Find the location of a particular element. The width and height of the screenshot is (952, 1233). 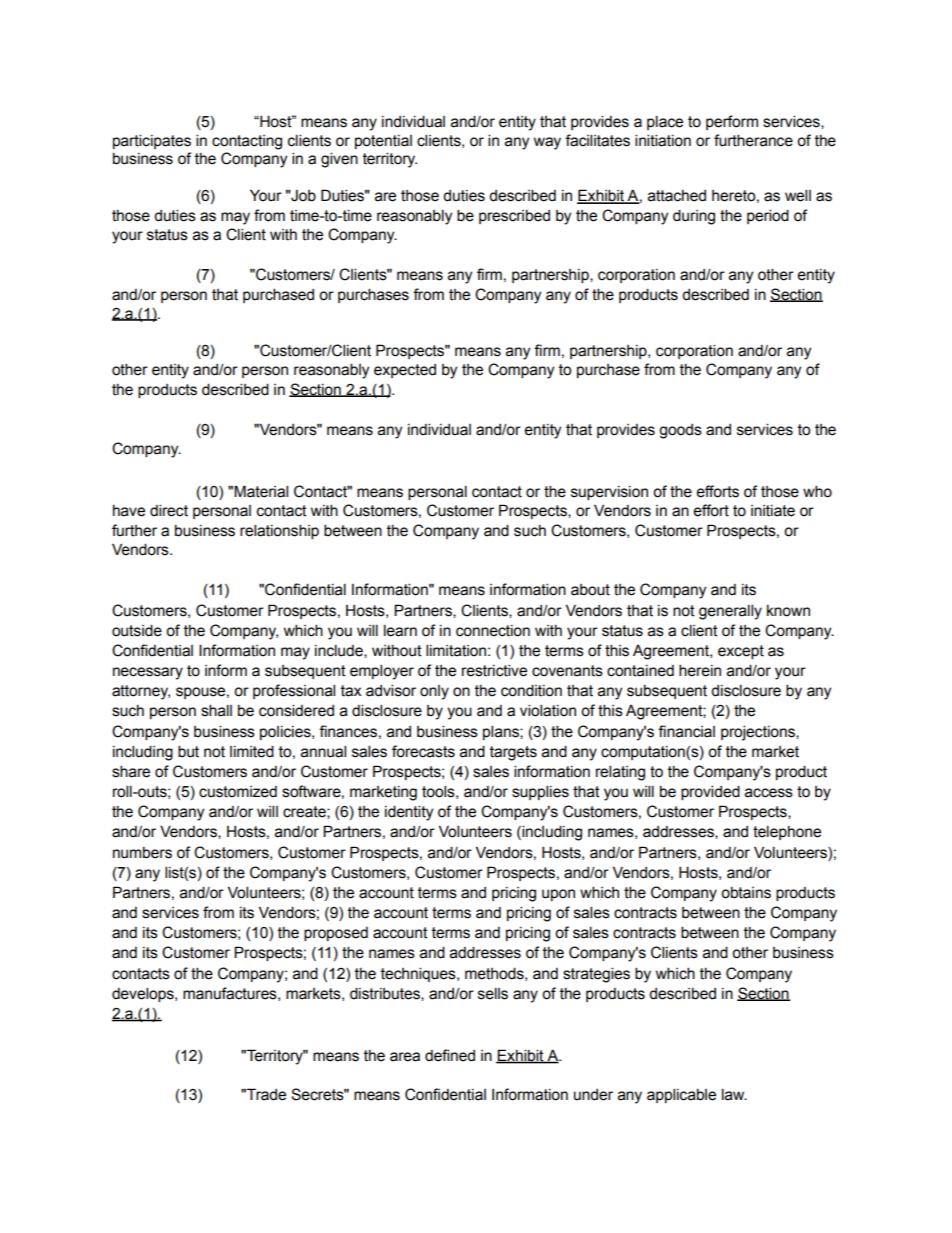

perform is located at coordinates (732, 122).
